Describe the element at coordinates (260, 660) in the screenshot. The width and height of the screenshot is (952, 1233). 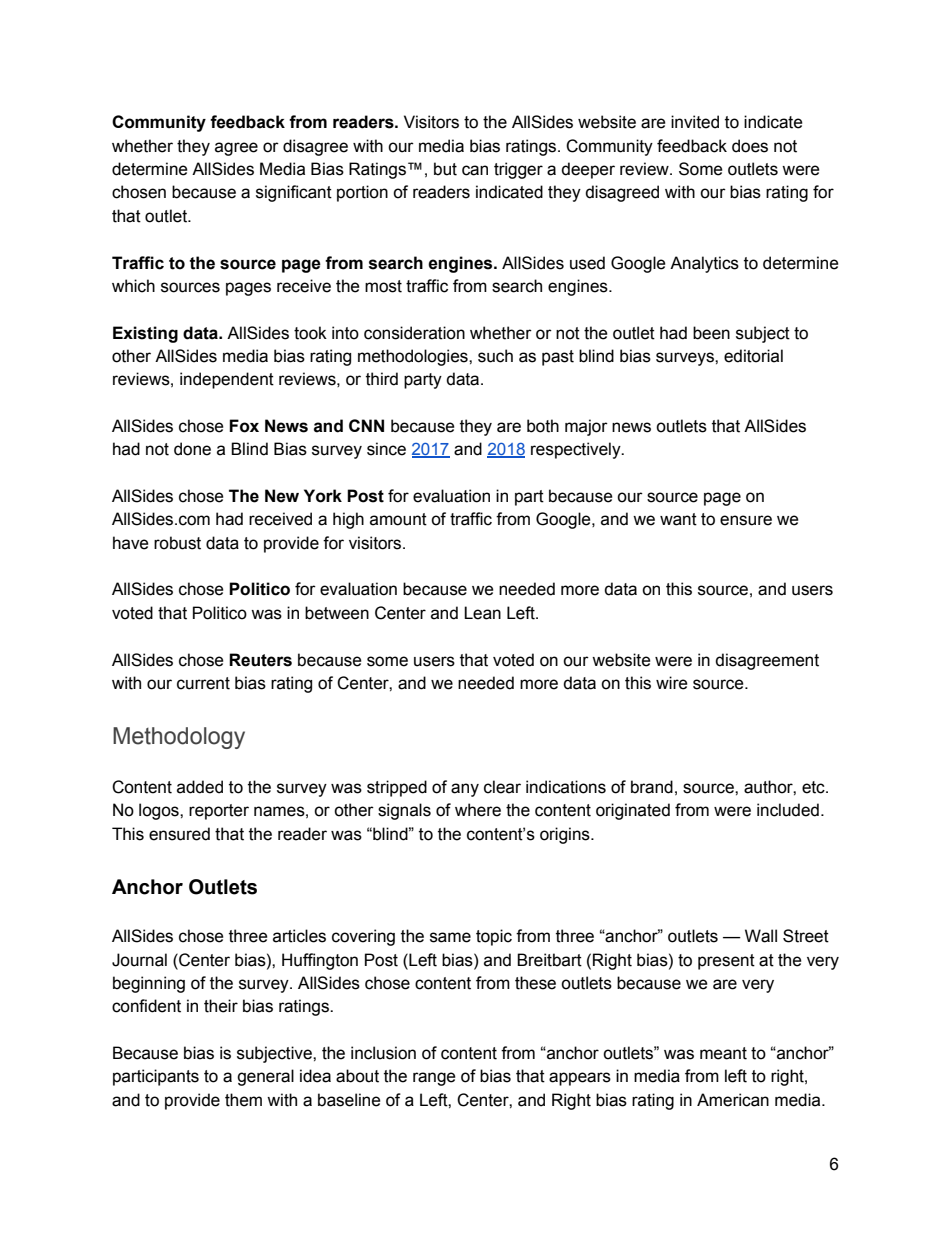
I see `Reuters` at that location.
